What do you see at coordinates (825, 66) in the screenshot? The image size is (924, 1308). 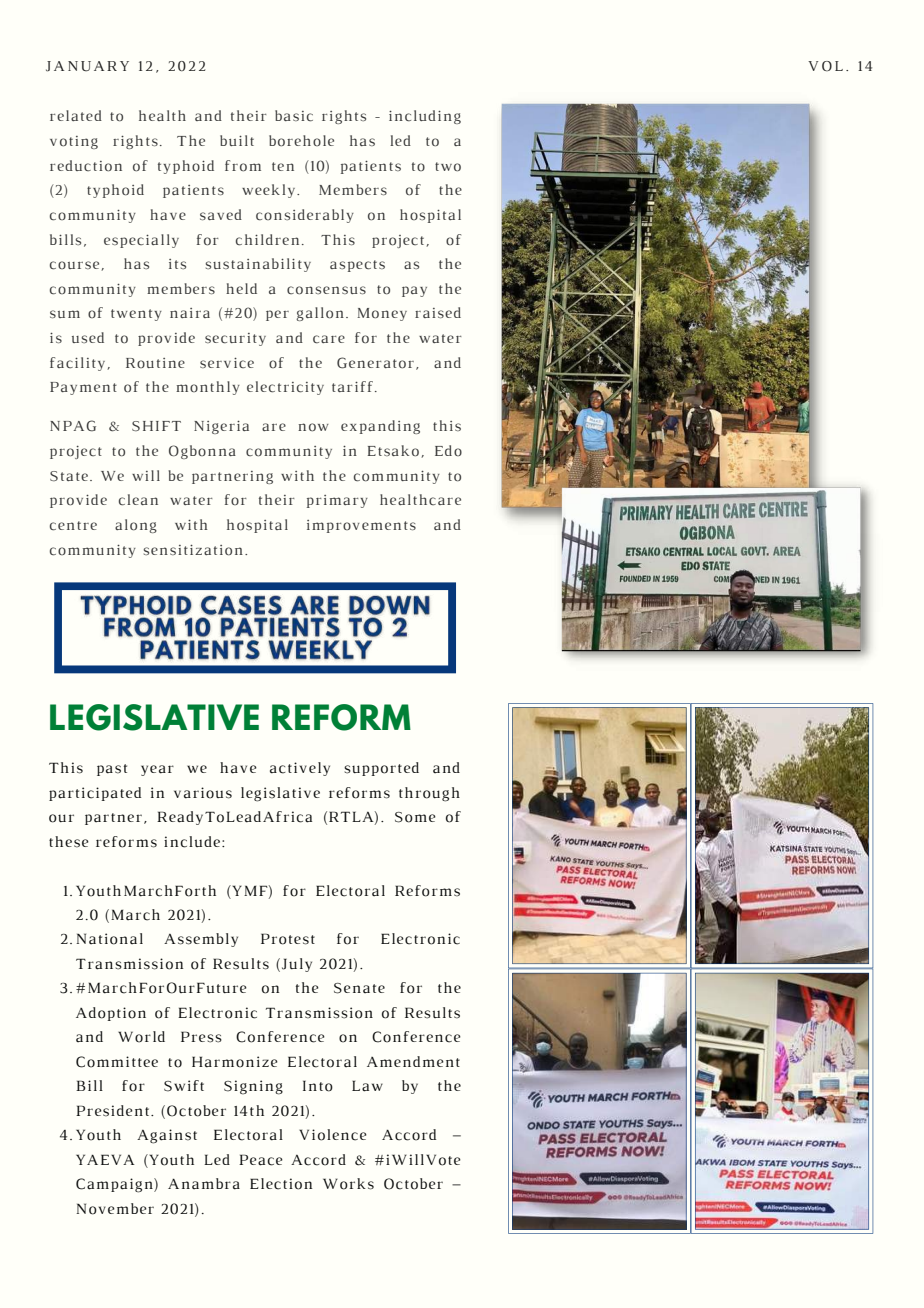 I see `VOL` at bounding box center [825, 66].
